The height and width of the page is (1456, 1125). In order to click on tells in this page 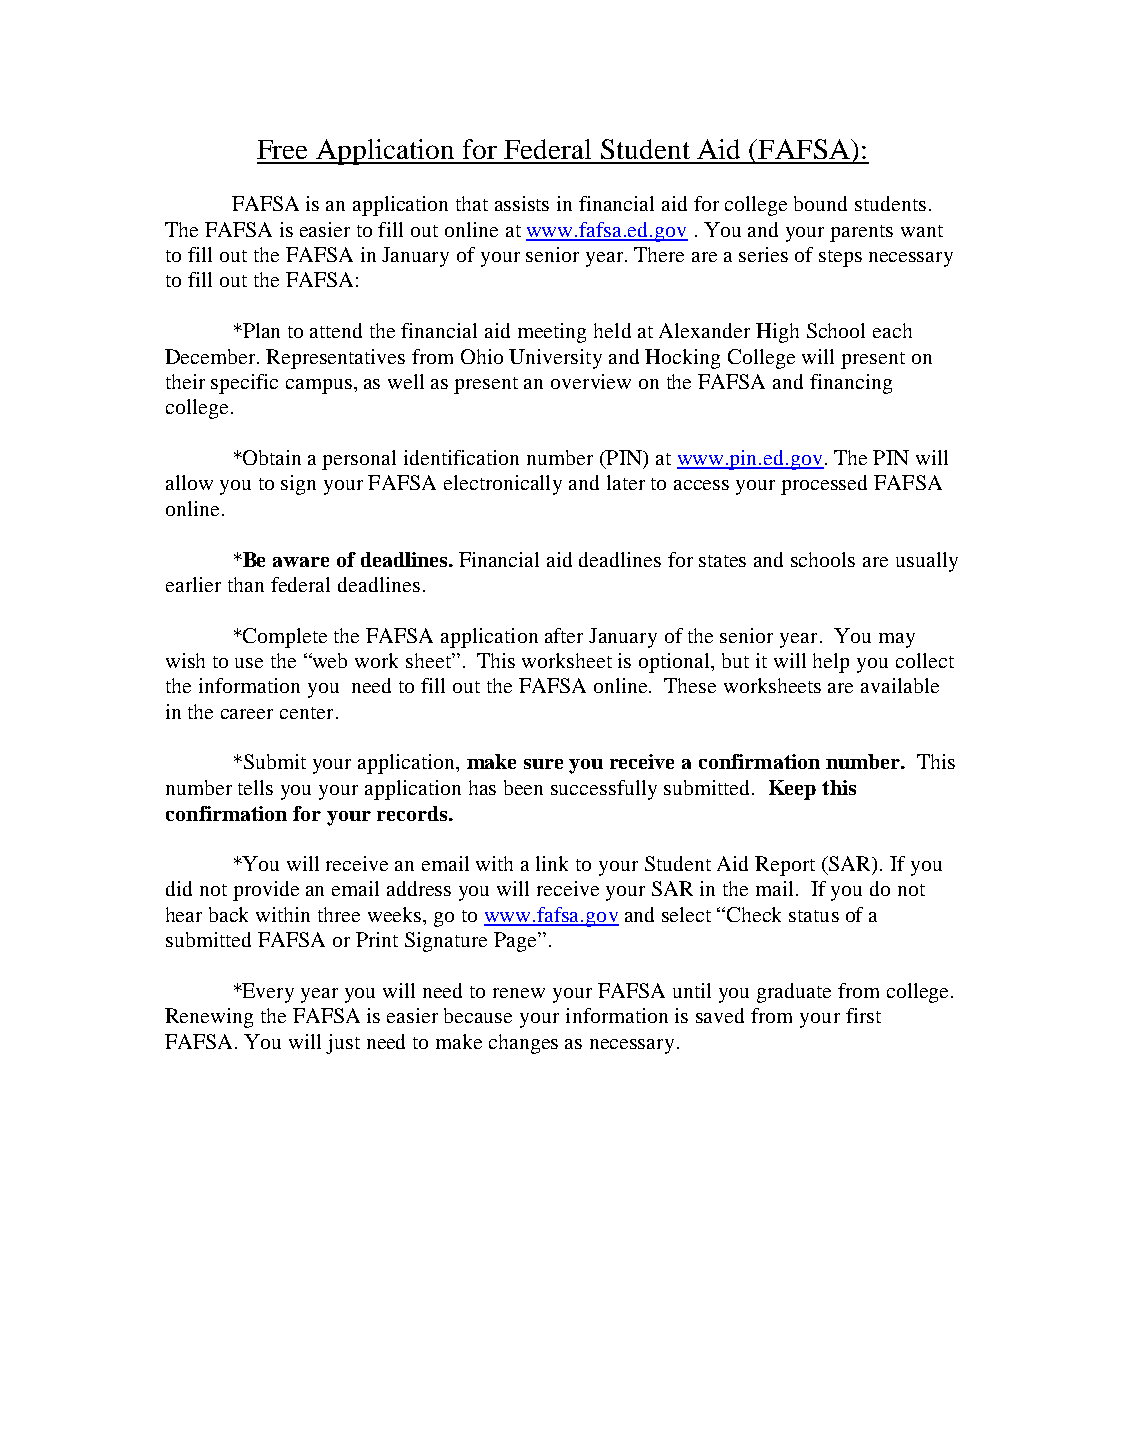, I will do `click(255, 787)`.
